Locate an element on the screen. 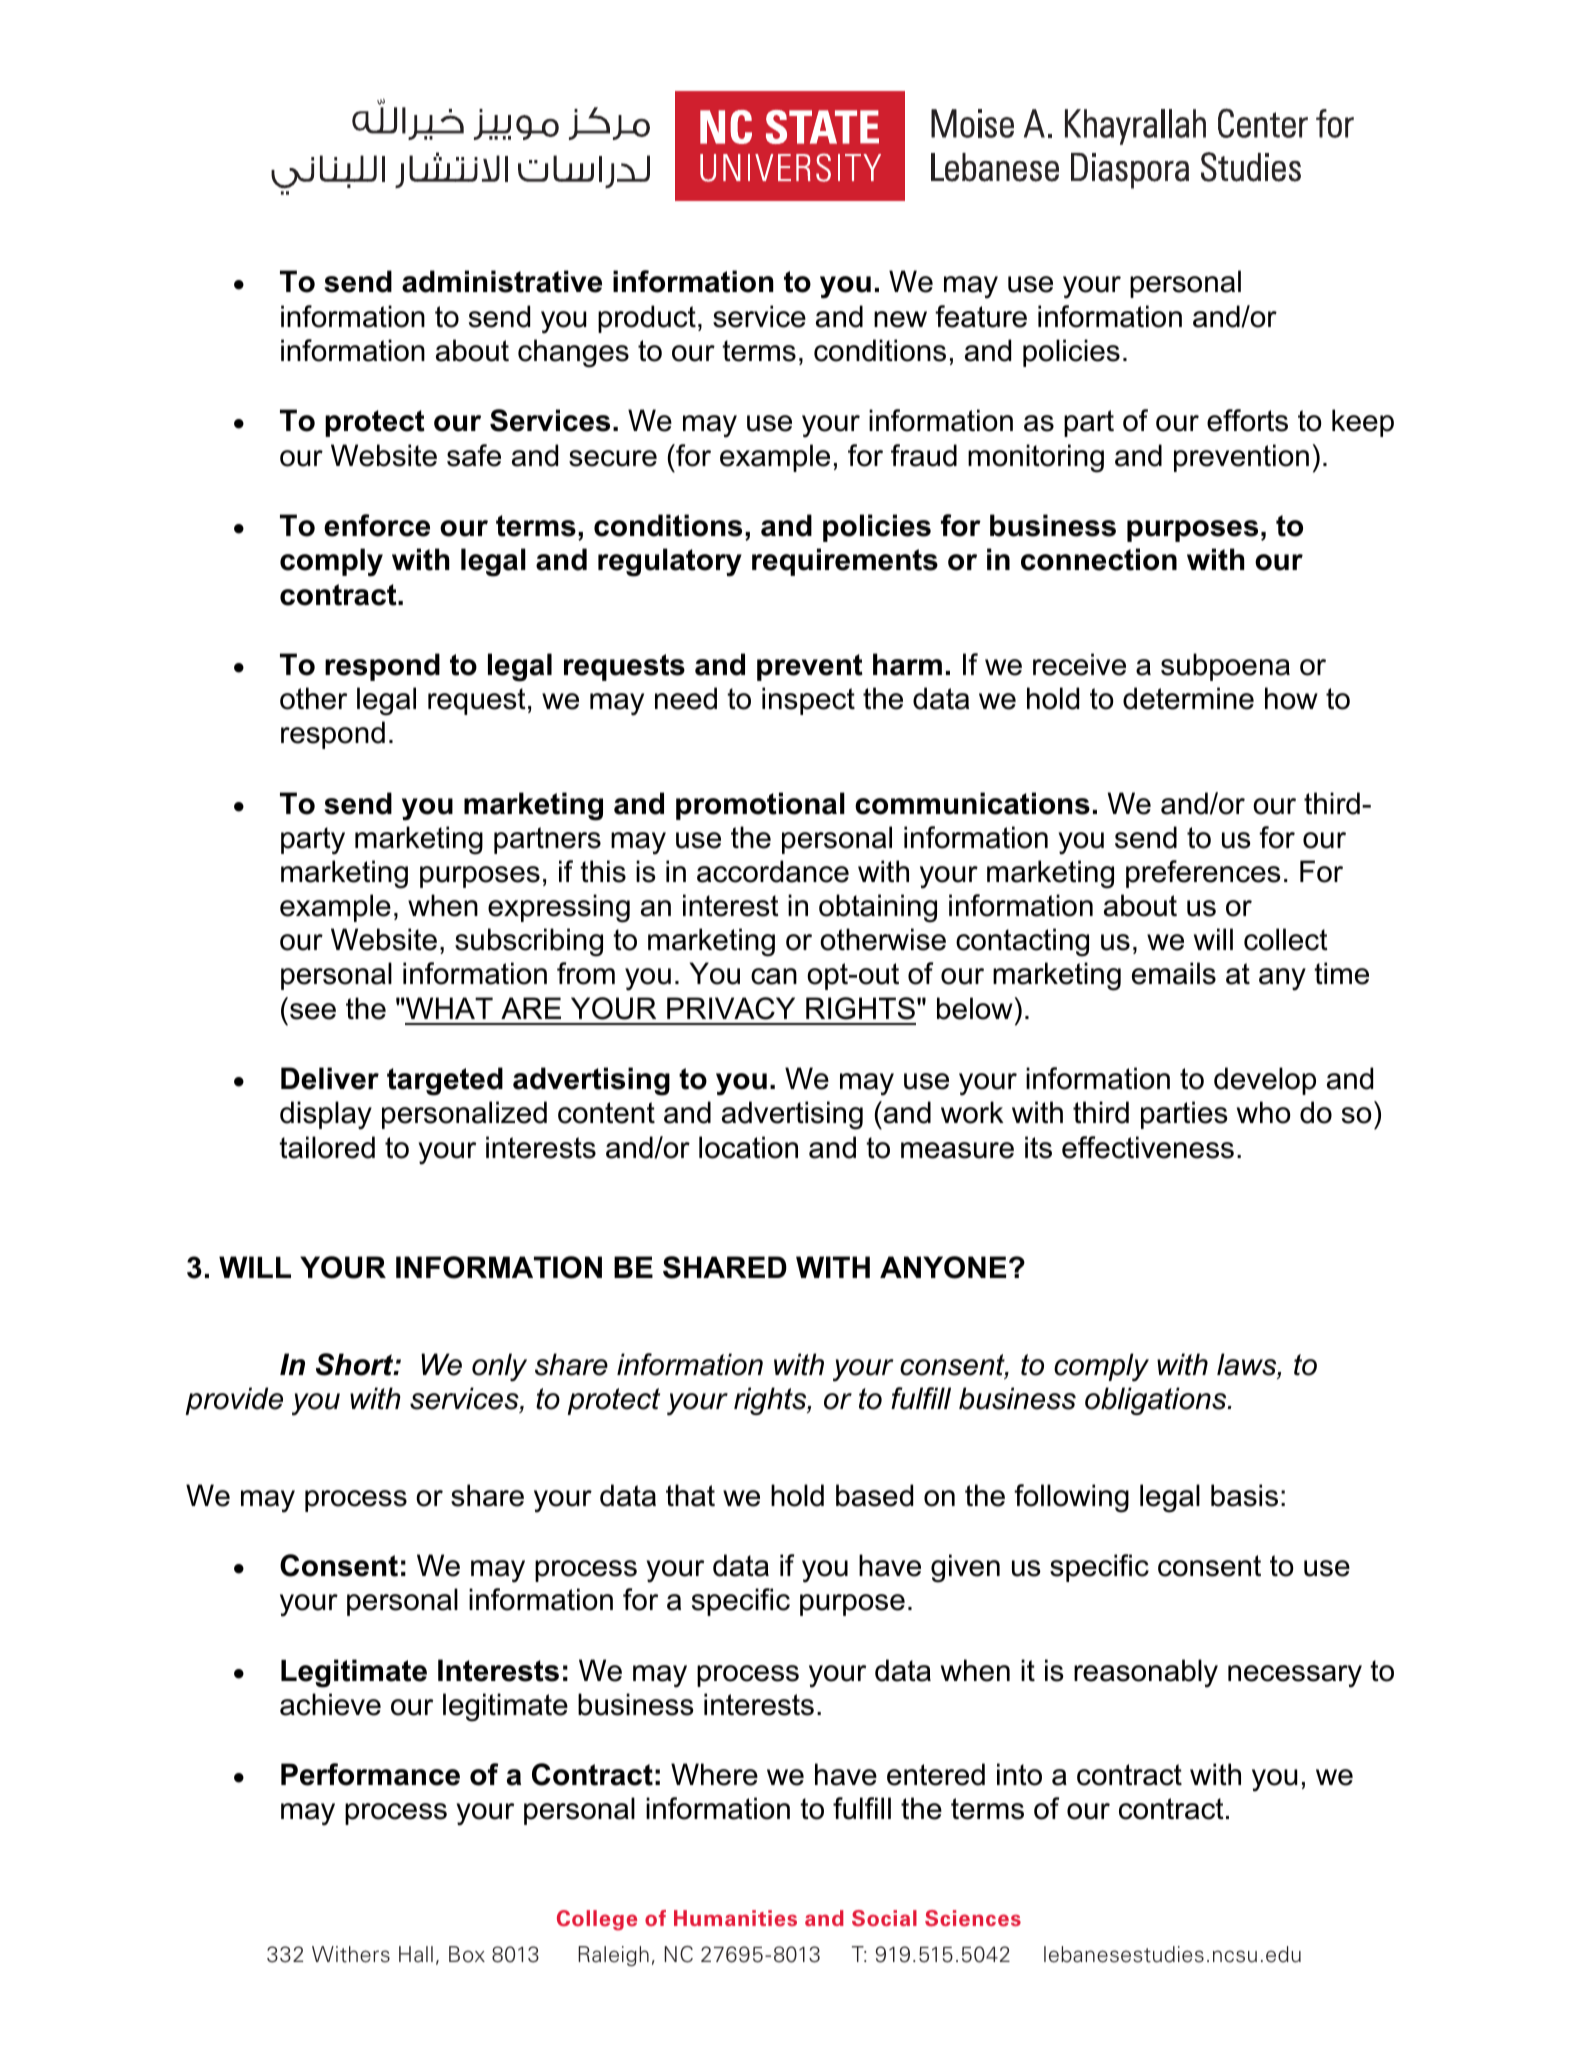 This screenshot has height=2048, width=1583. inspect is located at coordinates (808, 701).
